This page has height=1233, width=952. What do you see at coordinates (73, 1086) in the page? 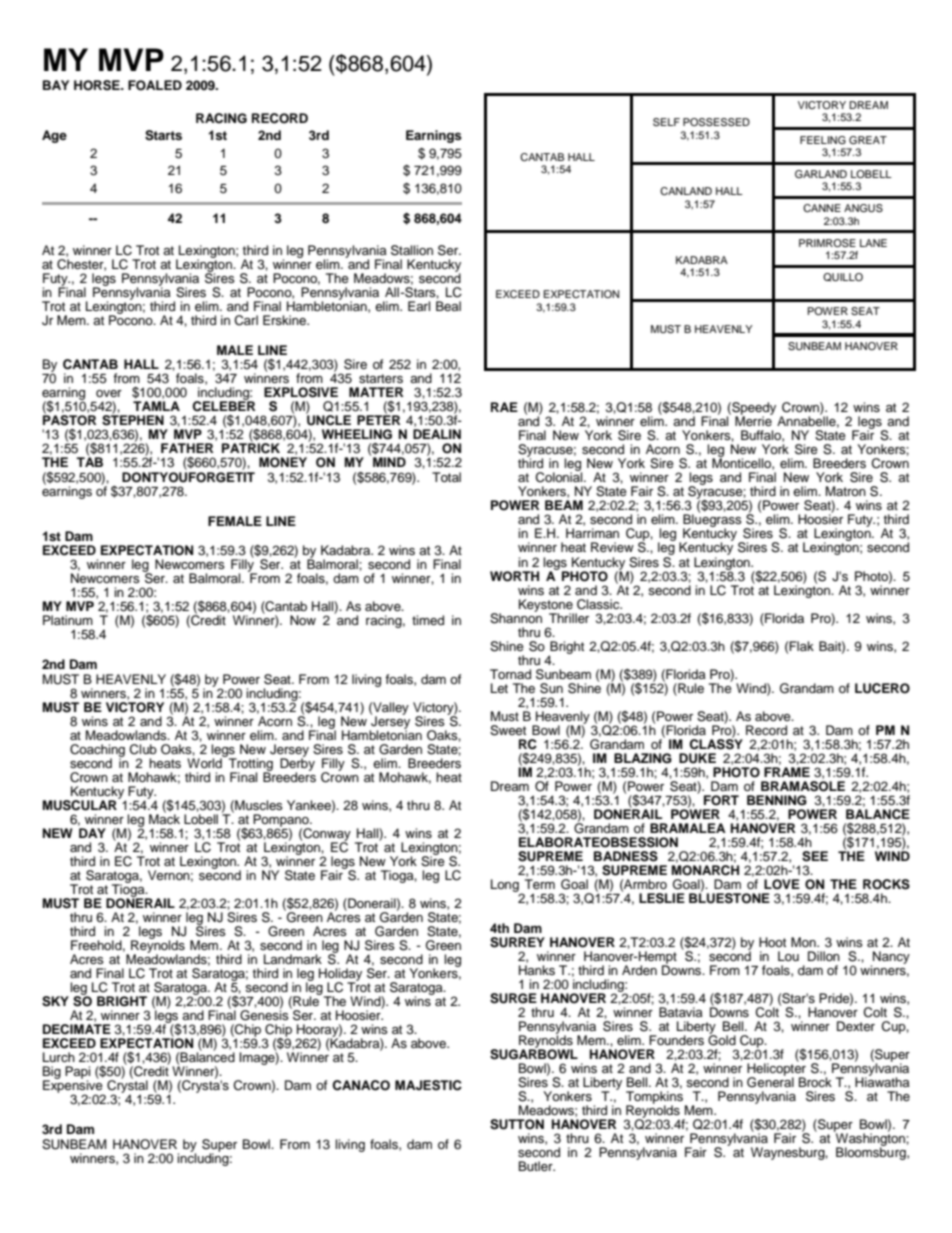
I see `Expensive` at bounding box center [73, 1086].
